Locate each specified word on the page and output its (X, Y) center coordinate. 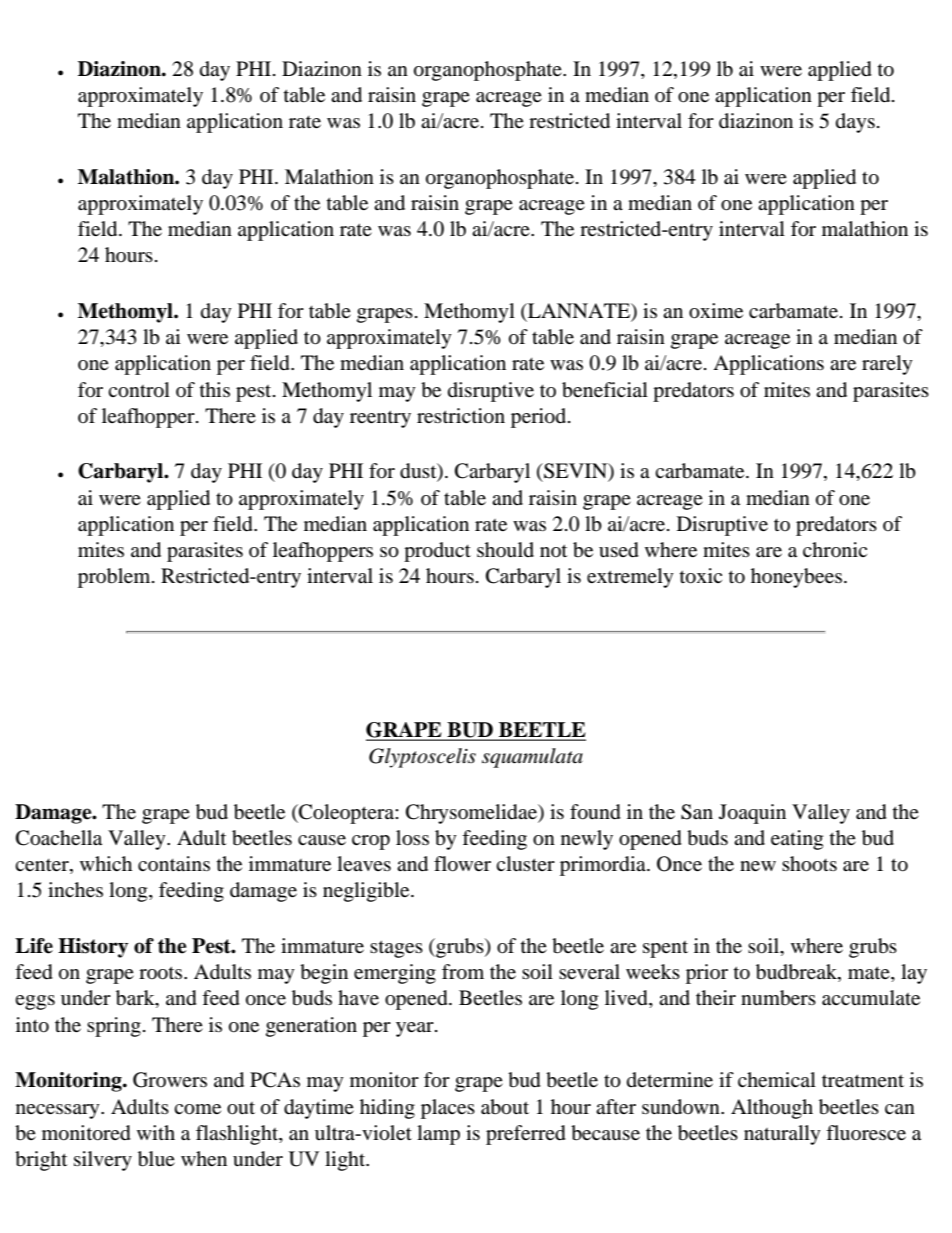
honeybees (796, 578)
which (106, 863)
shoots (809, 864)
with (156, 1132)
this (215, 389)
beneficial (605, 390)
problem (115, 578)
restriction (461, 416)
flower (462, 864)
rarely (887, 365)
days (855, 123)
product (437, 552)
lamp (438, 1135)
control (139, 390)
